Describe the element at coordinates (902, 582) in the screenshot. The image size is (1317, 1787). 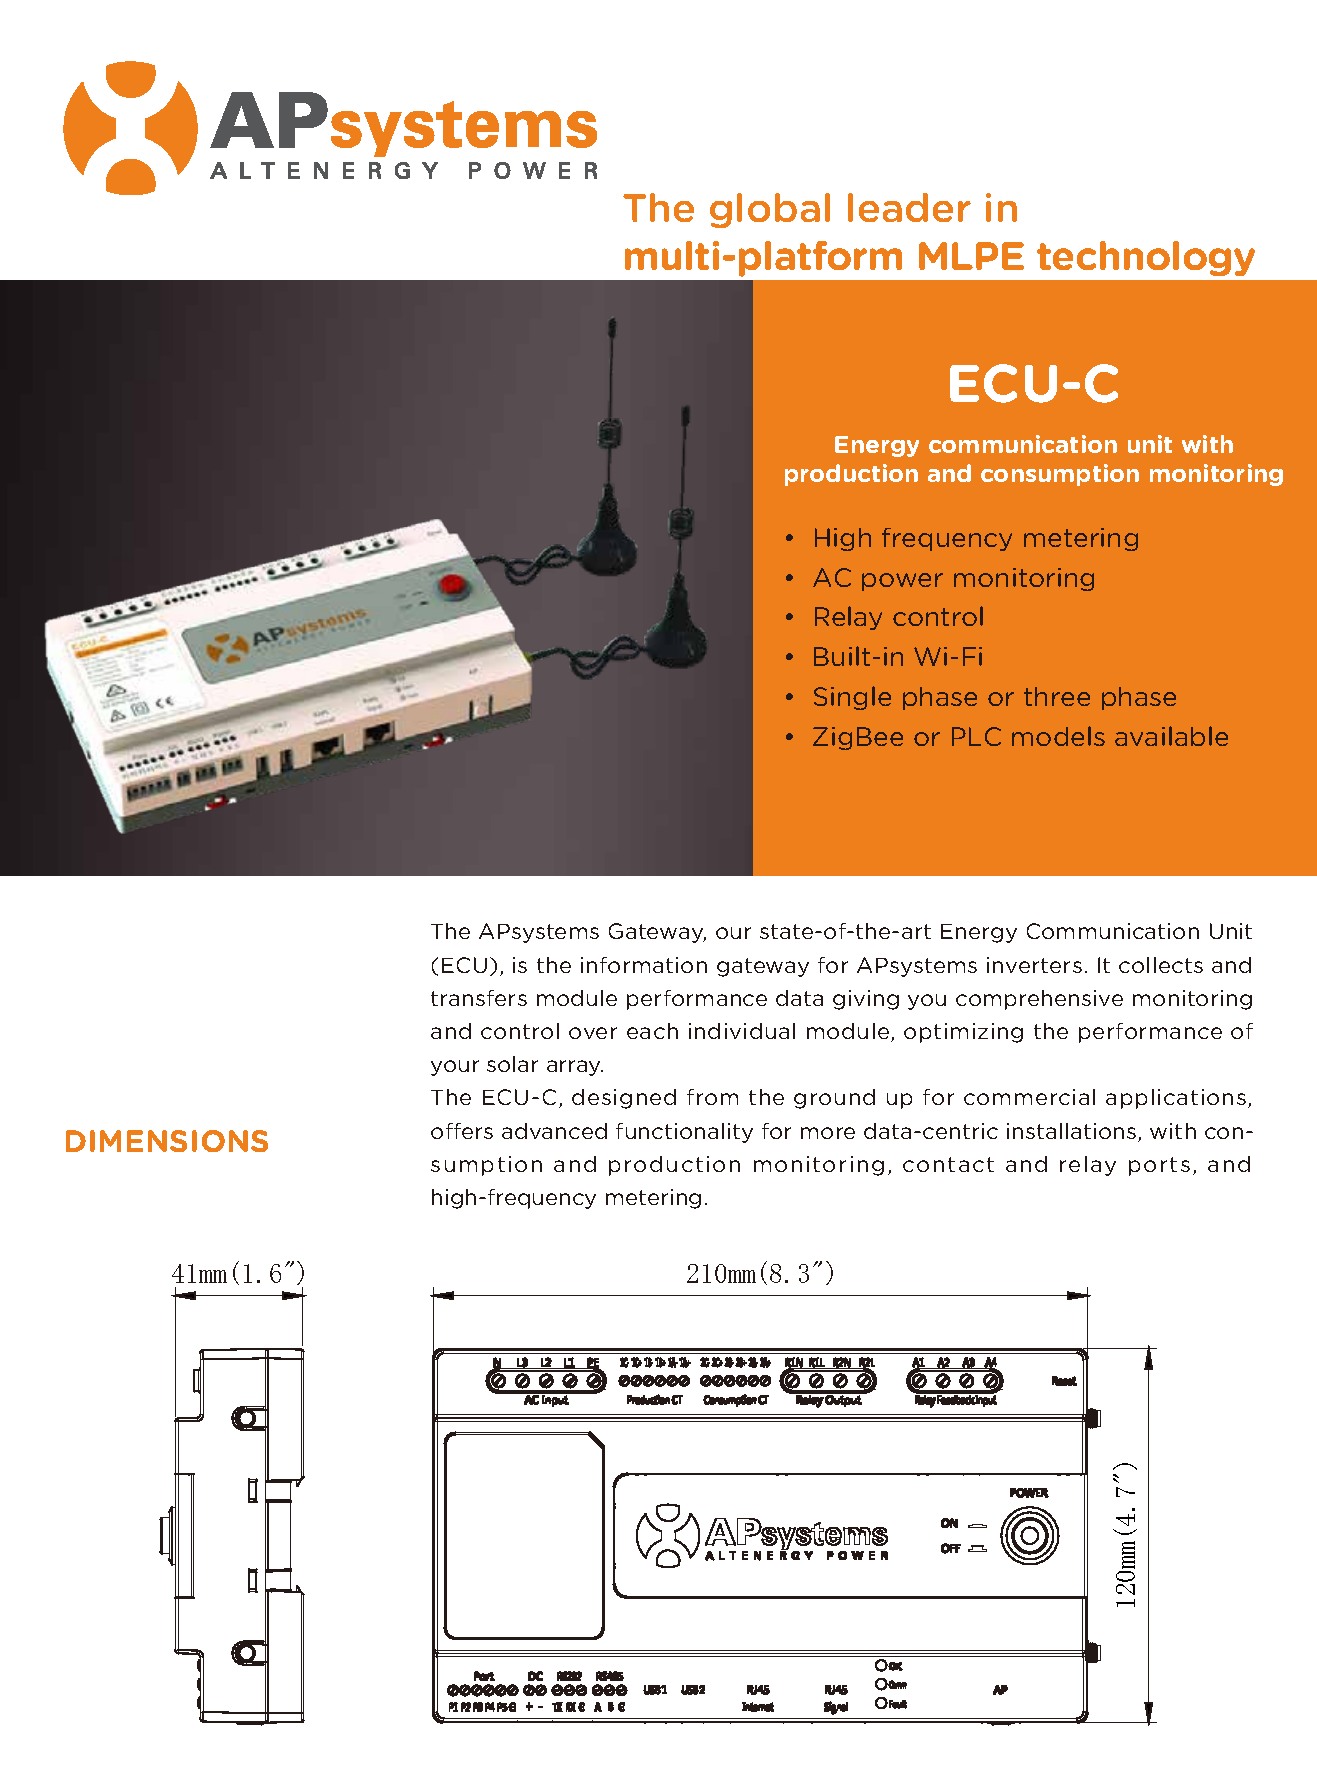
I see `power` at that location.
